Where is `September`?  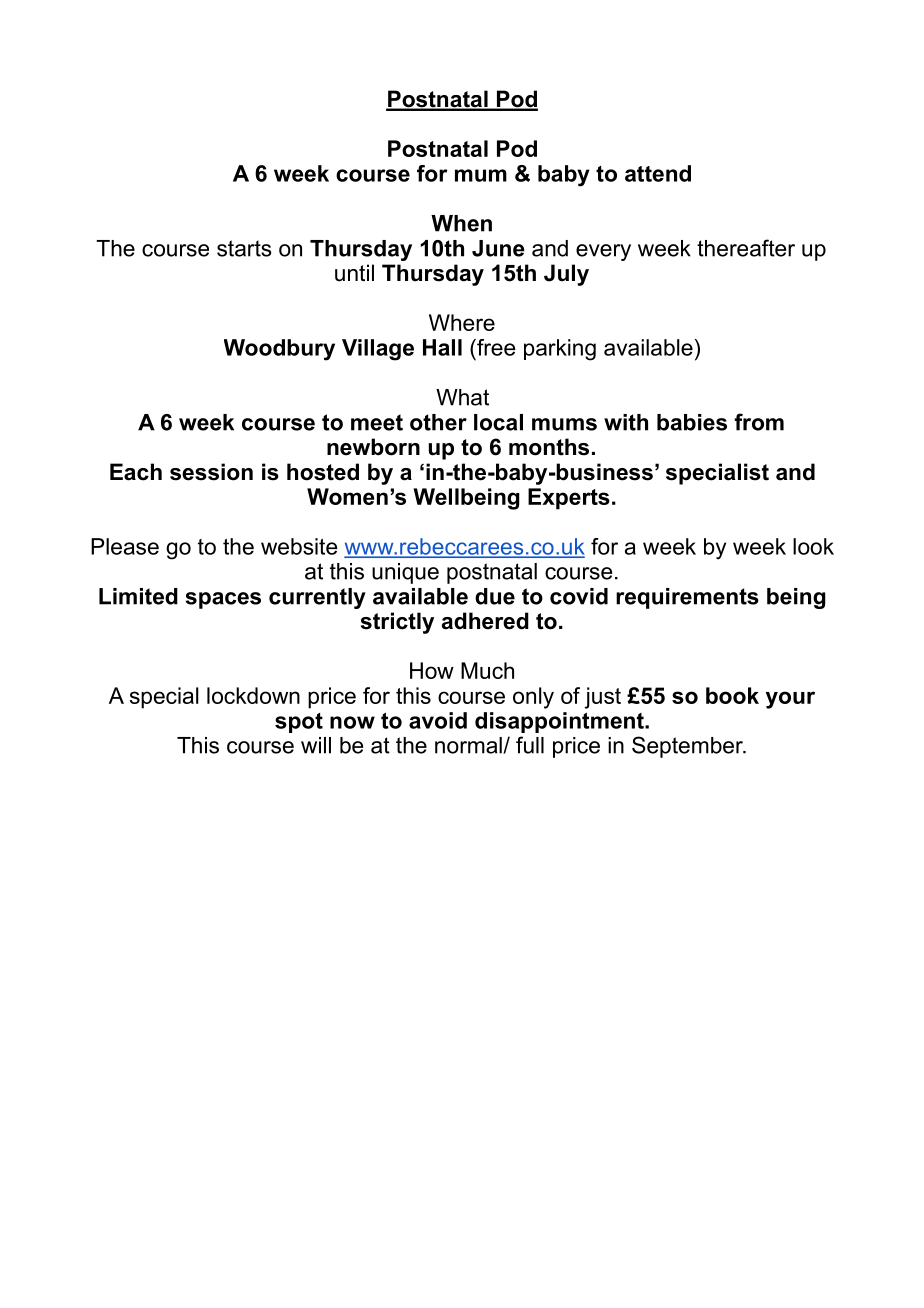
September is located at coordinates (688, 747).
